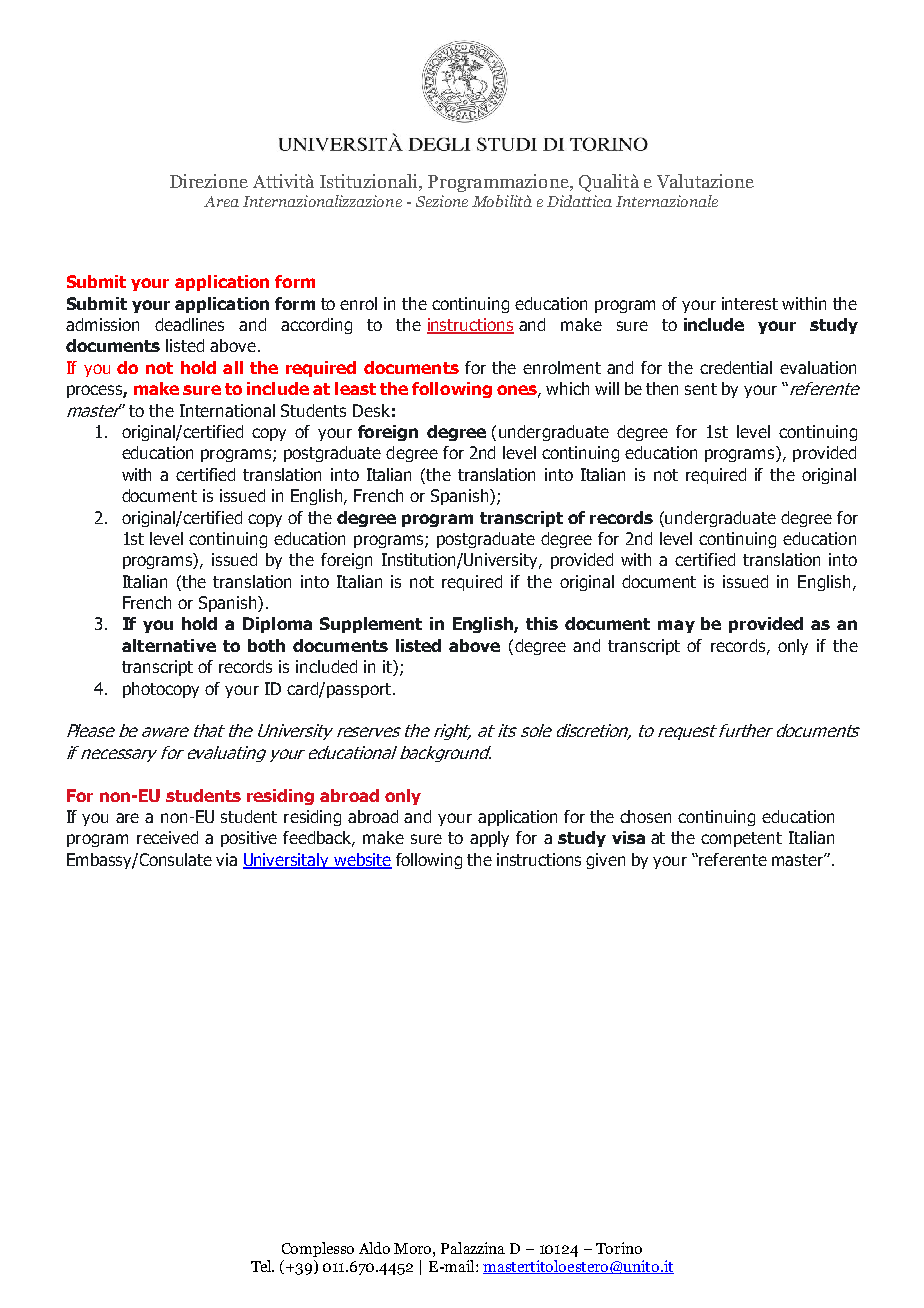  I want to click on apply, so click(489, 839).
